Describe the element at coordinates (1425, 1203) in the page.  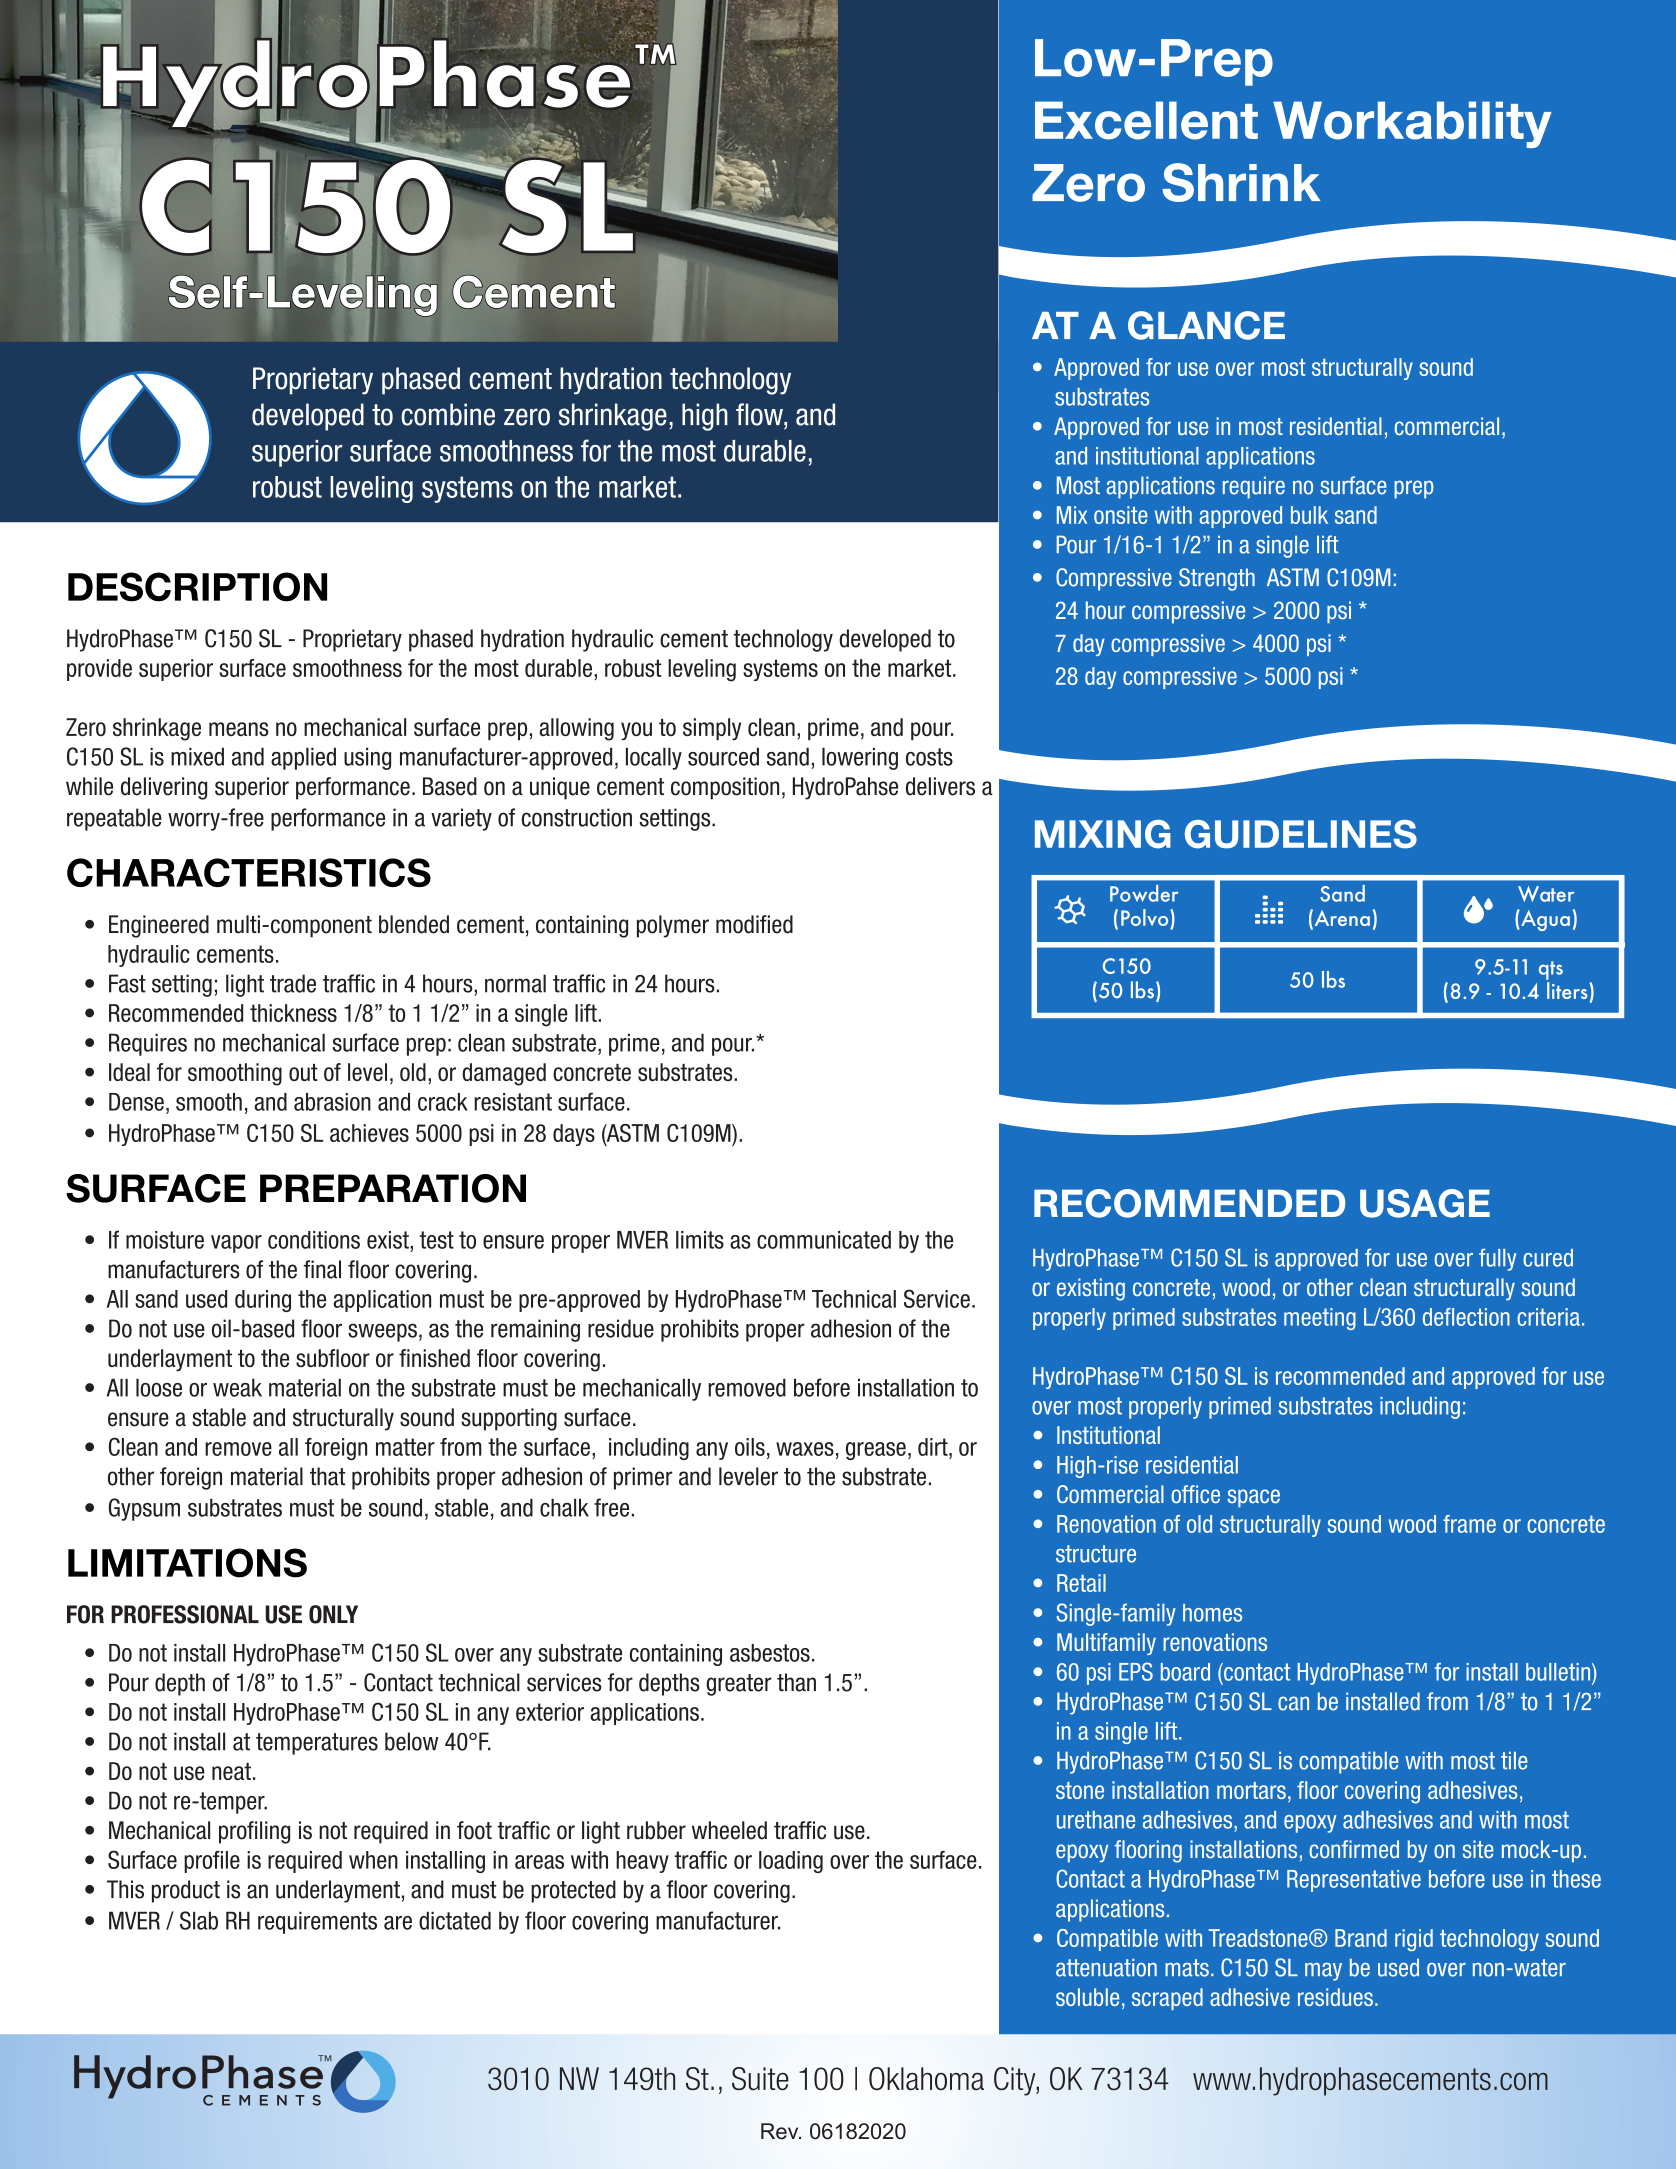
I see `USAGE` at that location.
